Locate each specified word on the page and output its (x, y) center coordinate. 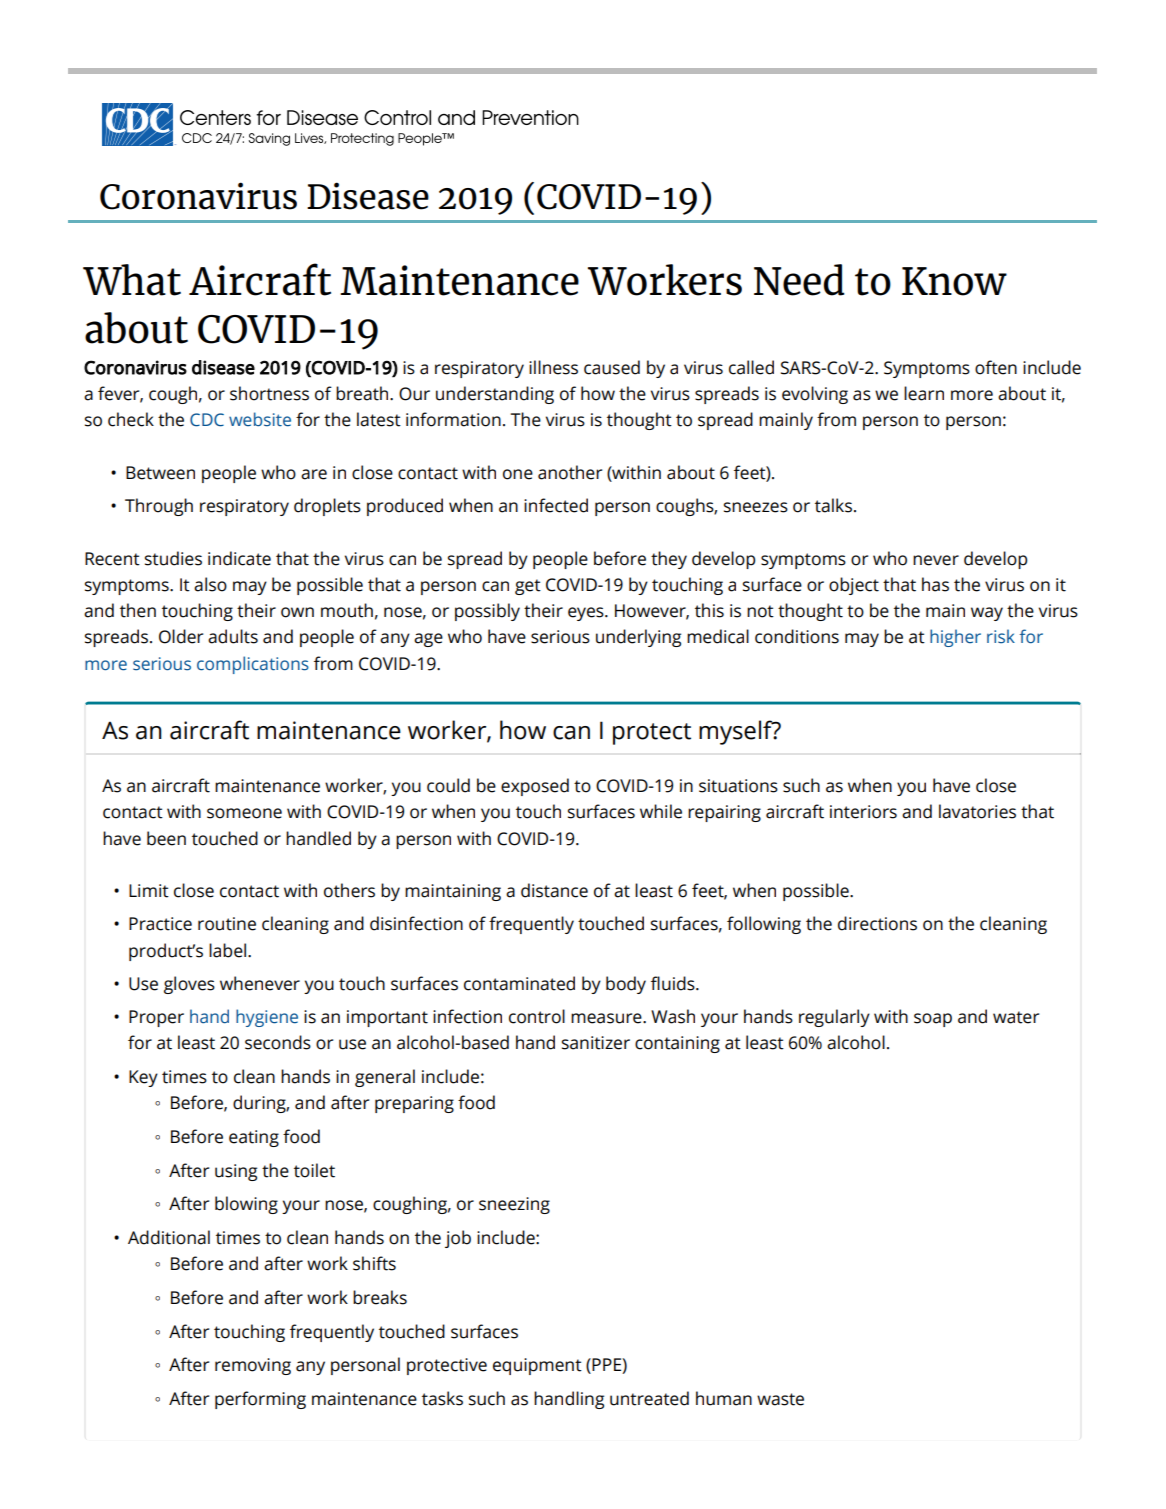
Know (954, 281)
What (132, 280)
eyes (587, 614)
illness (553, 367)
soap (933, 1020)
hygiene (267, 1018)
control (537, 1016)
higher (955, 638)
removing (253, 1366)
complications (253, 665)
